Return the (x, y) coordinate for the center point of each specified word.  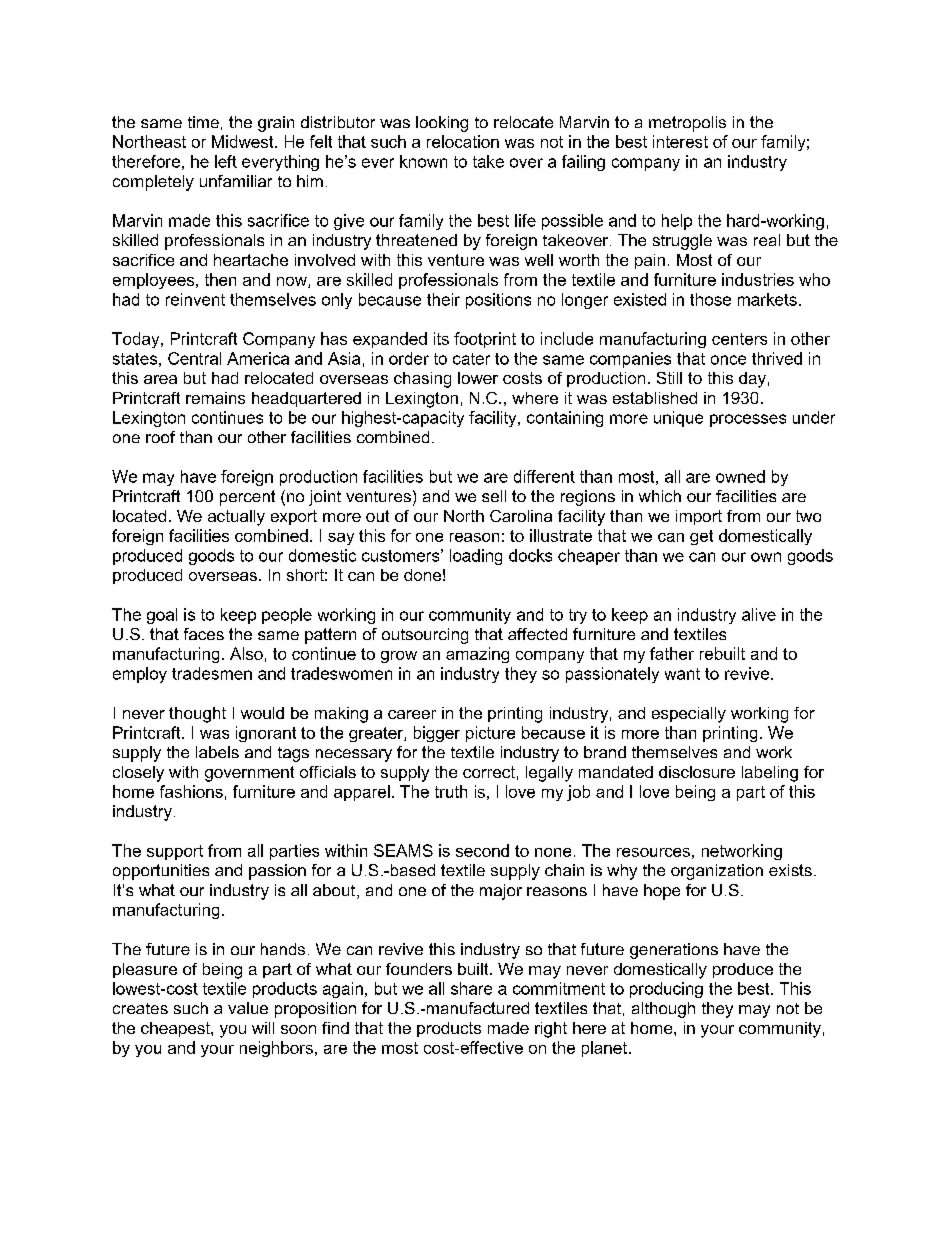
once (728, 360)
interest (680, 141)
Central (194, 358)
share (471, 988)
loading (476, 557)
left (226, 161)
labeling (770, 774)
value (248, 1008)
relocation (463, 141)
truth (451, 791)
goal (162, 616)
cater (471, 359)
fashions (191, 791)
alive (759, 614)
